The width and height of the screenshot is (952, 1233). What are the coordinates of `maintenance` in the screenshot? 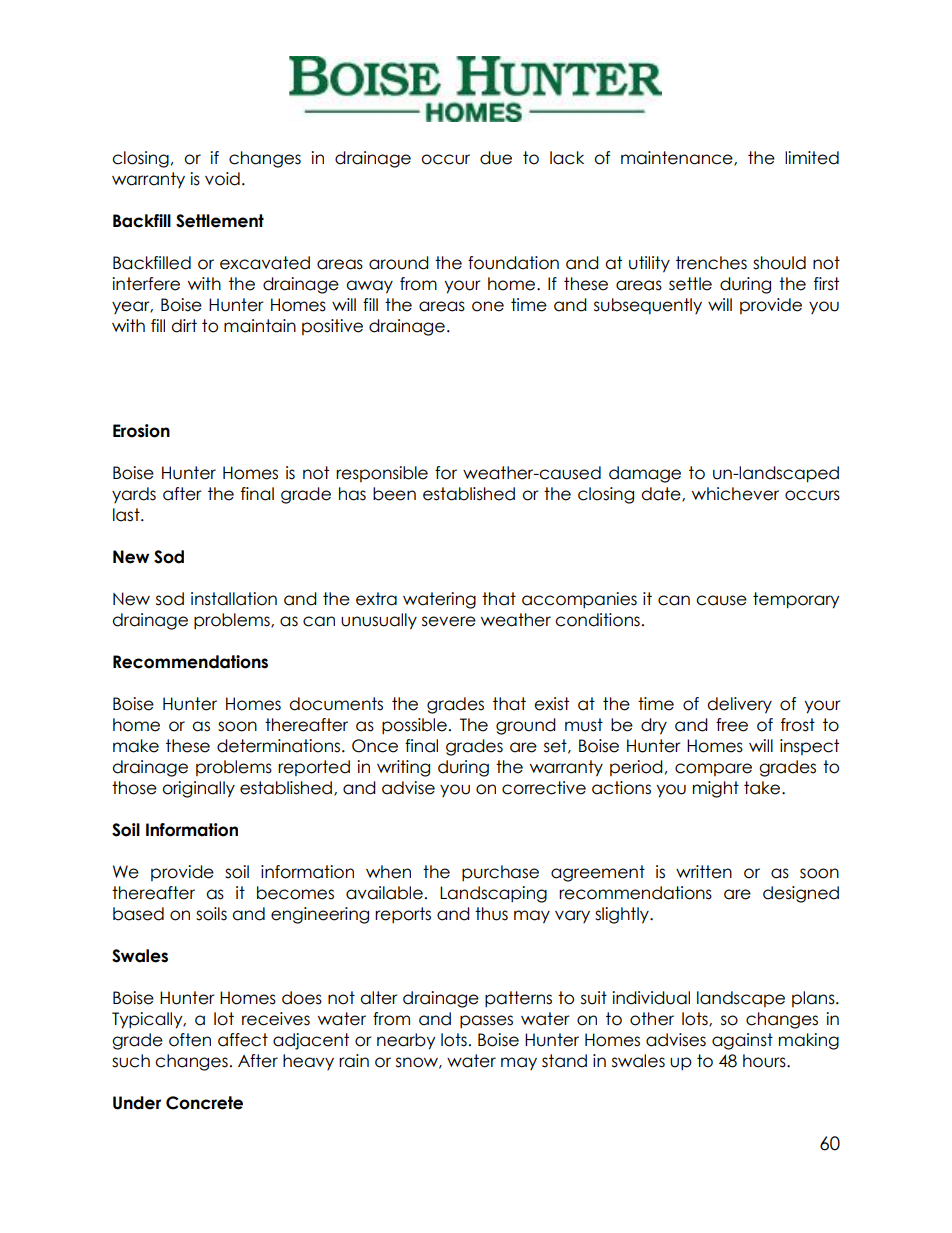 It's located at (678, 158).
